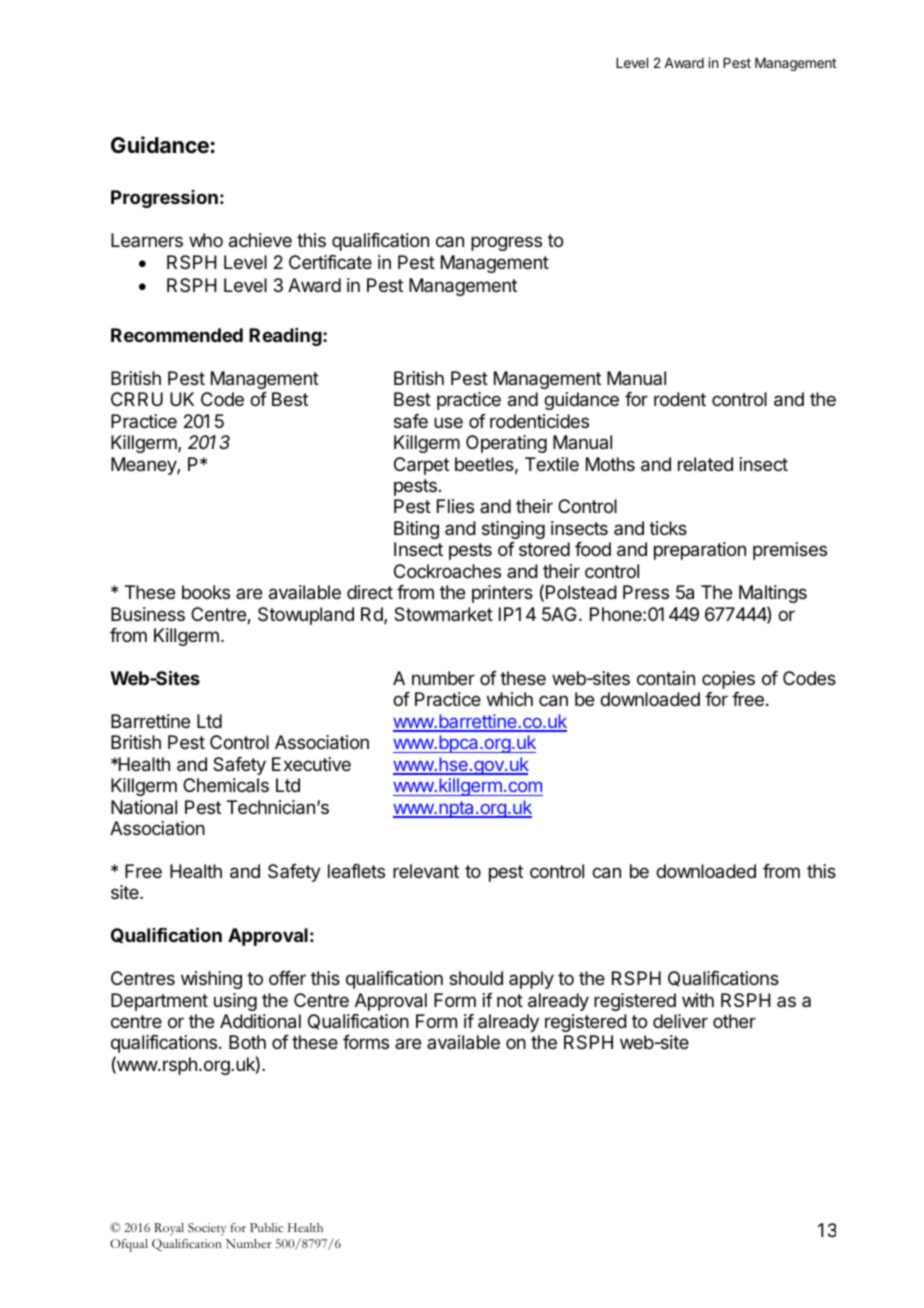 The image size is (924, 1308). Describe the element at coordinates (266, 1227) in the image. I see `Public` at that location.
